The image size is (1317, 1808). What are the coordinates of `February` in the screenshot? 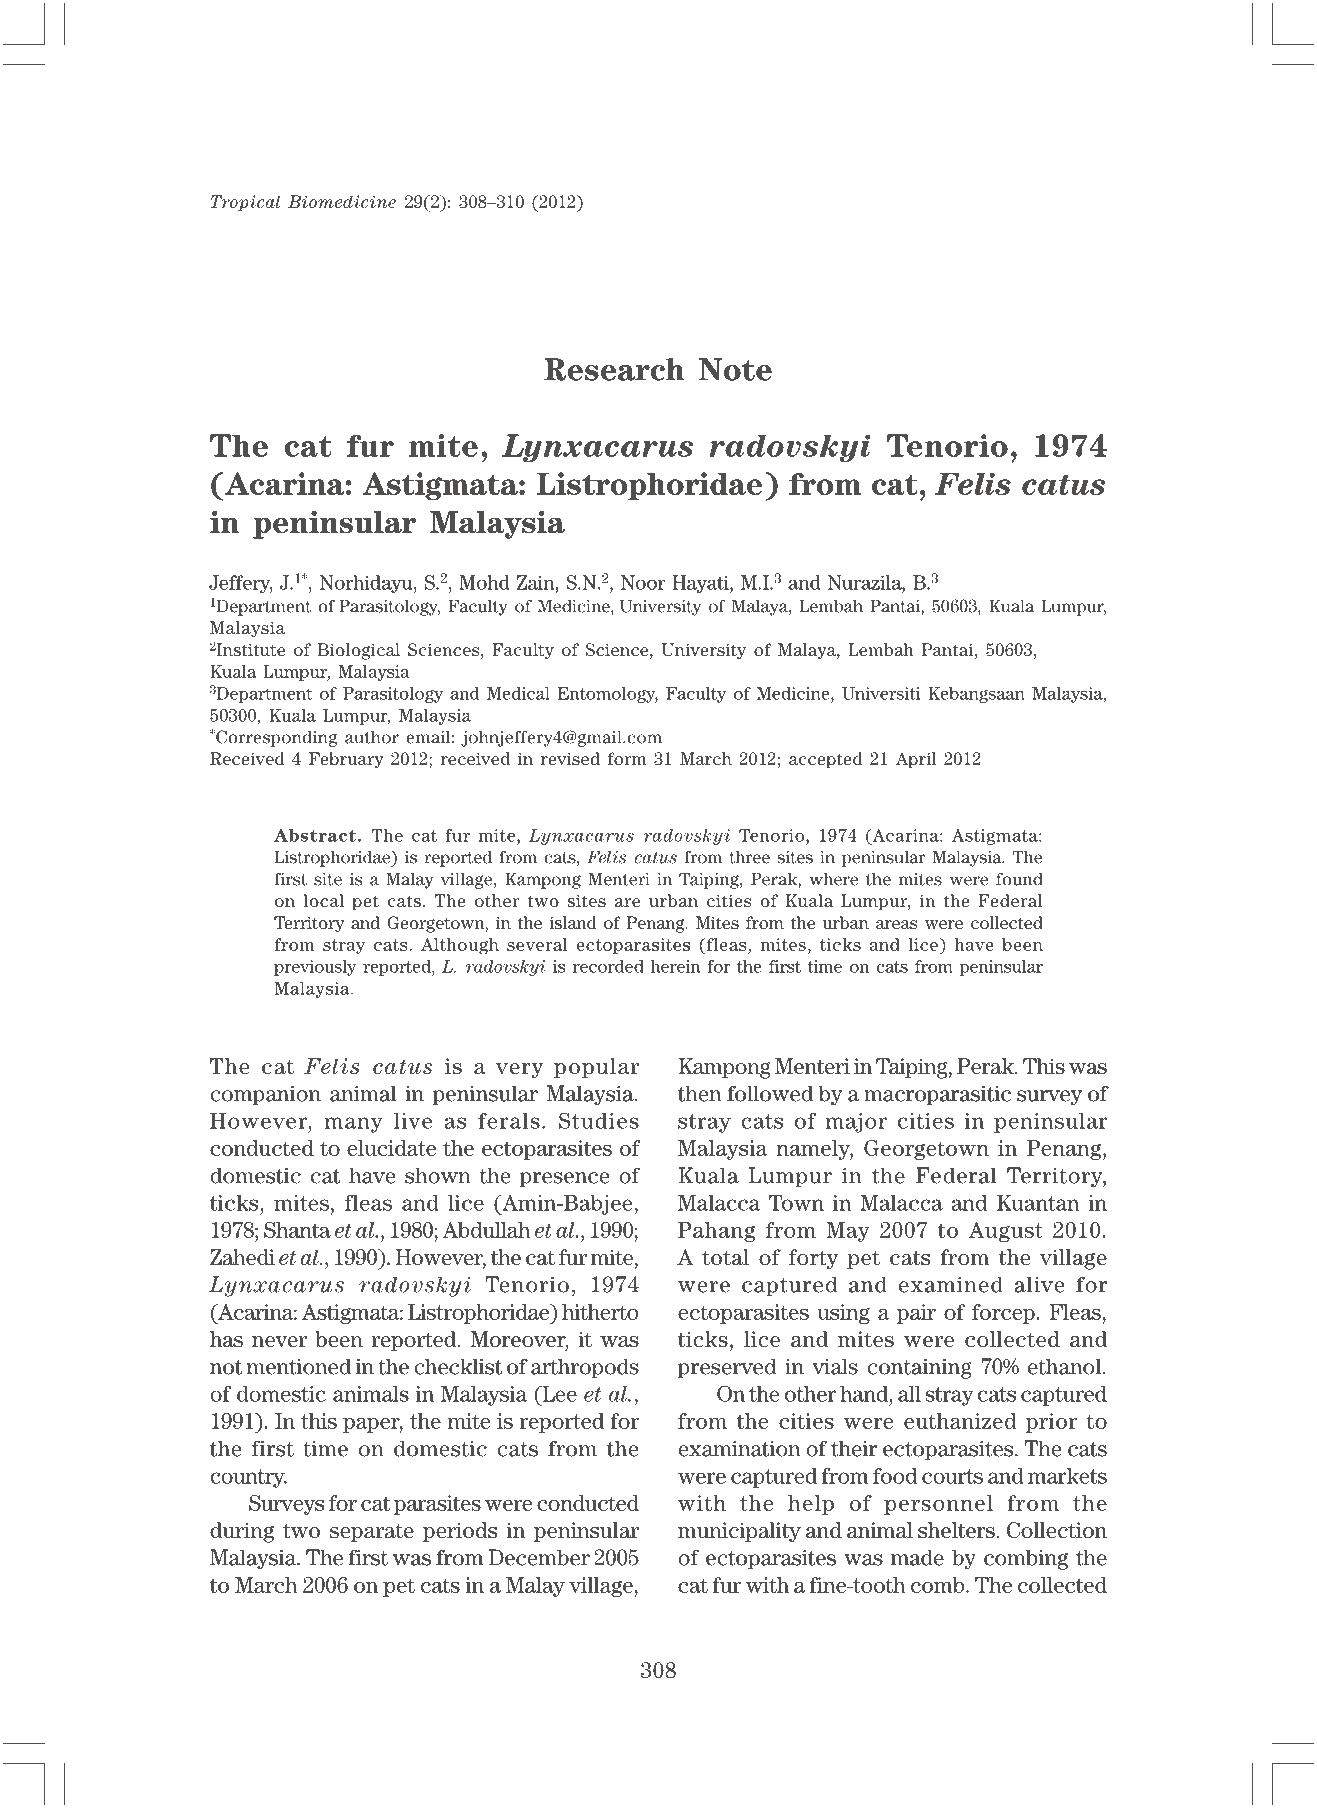 It's located at (346, 760).
